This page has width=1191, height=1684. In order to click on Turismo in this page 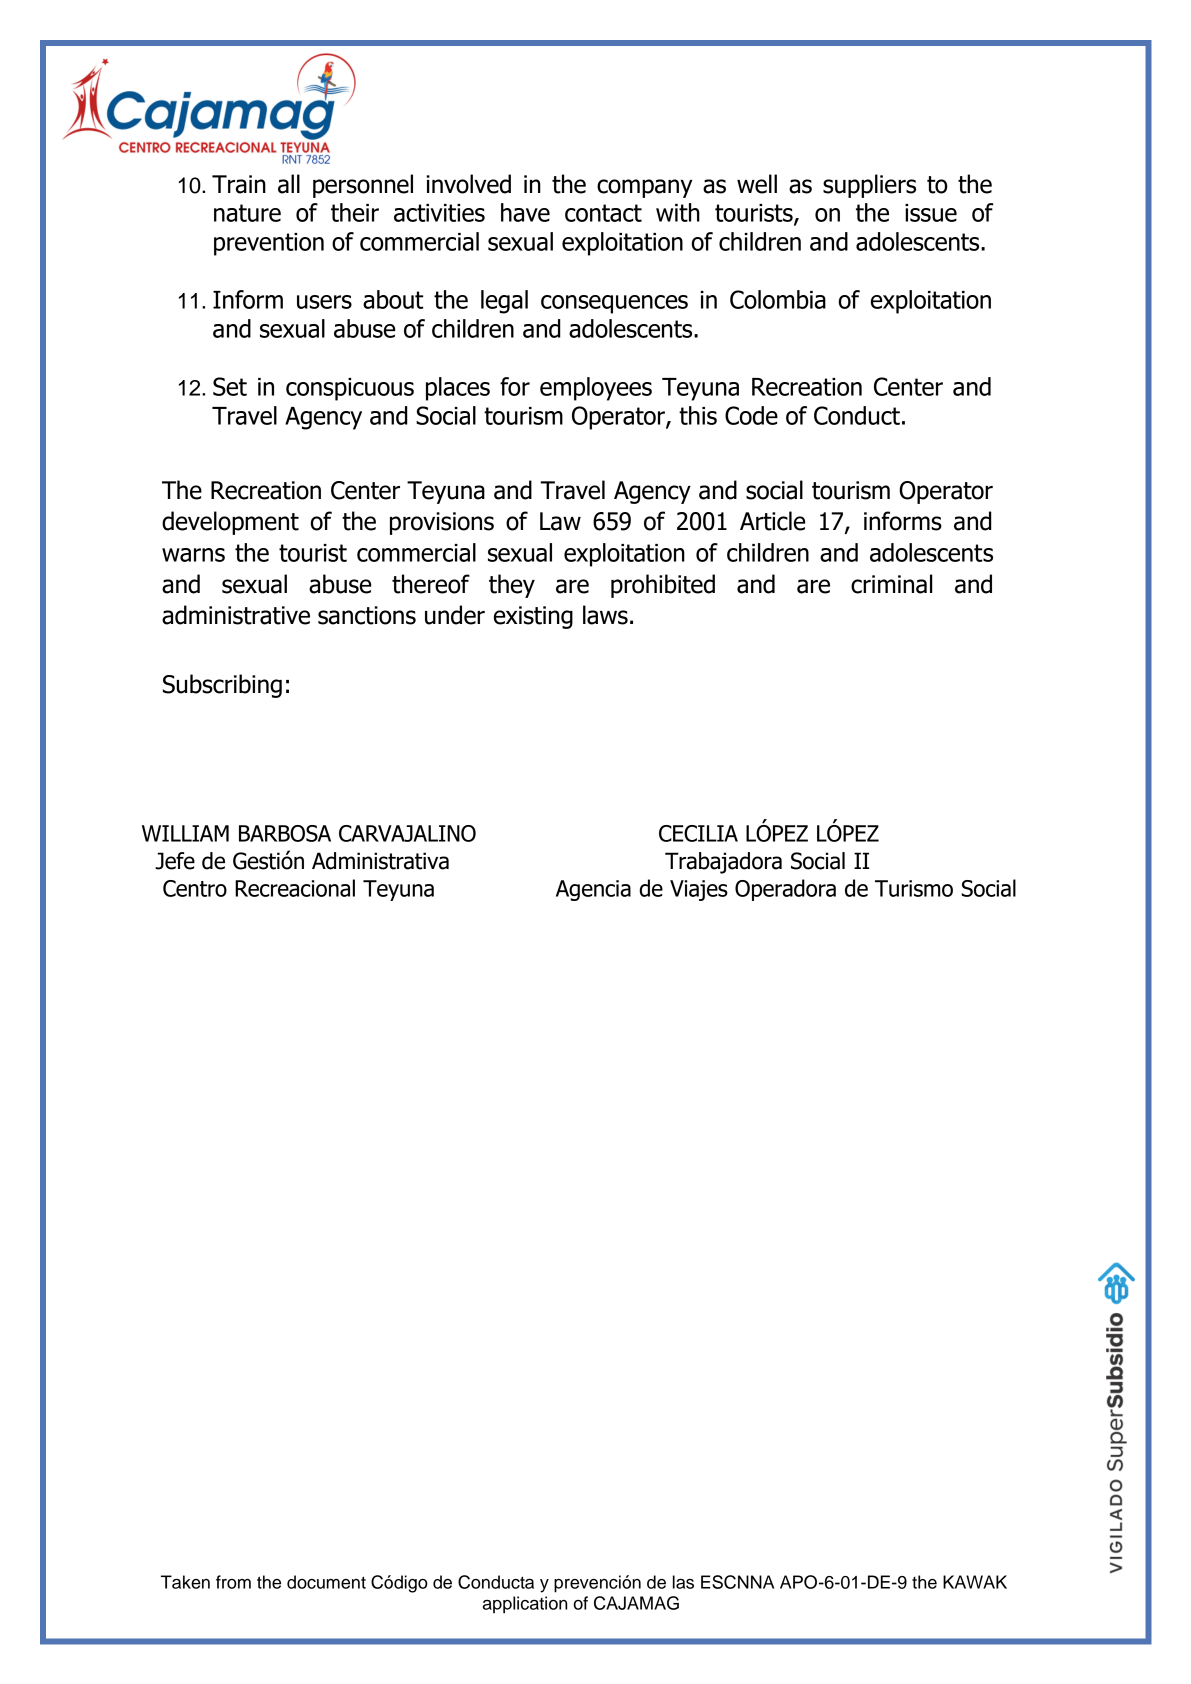, I will do `click(914, 888)`.
